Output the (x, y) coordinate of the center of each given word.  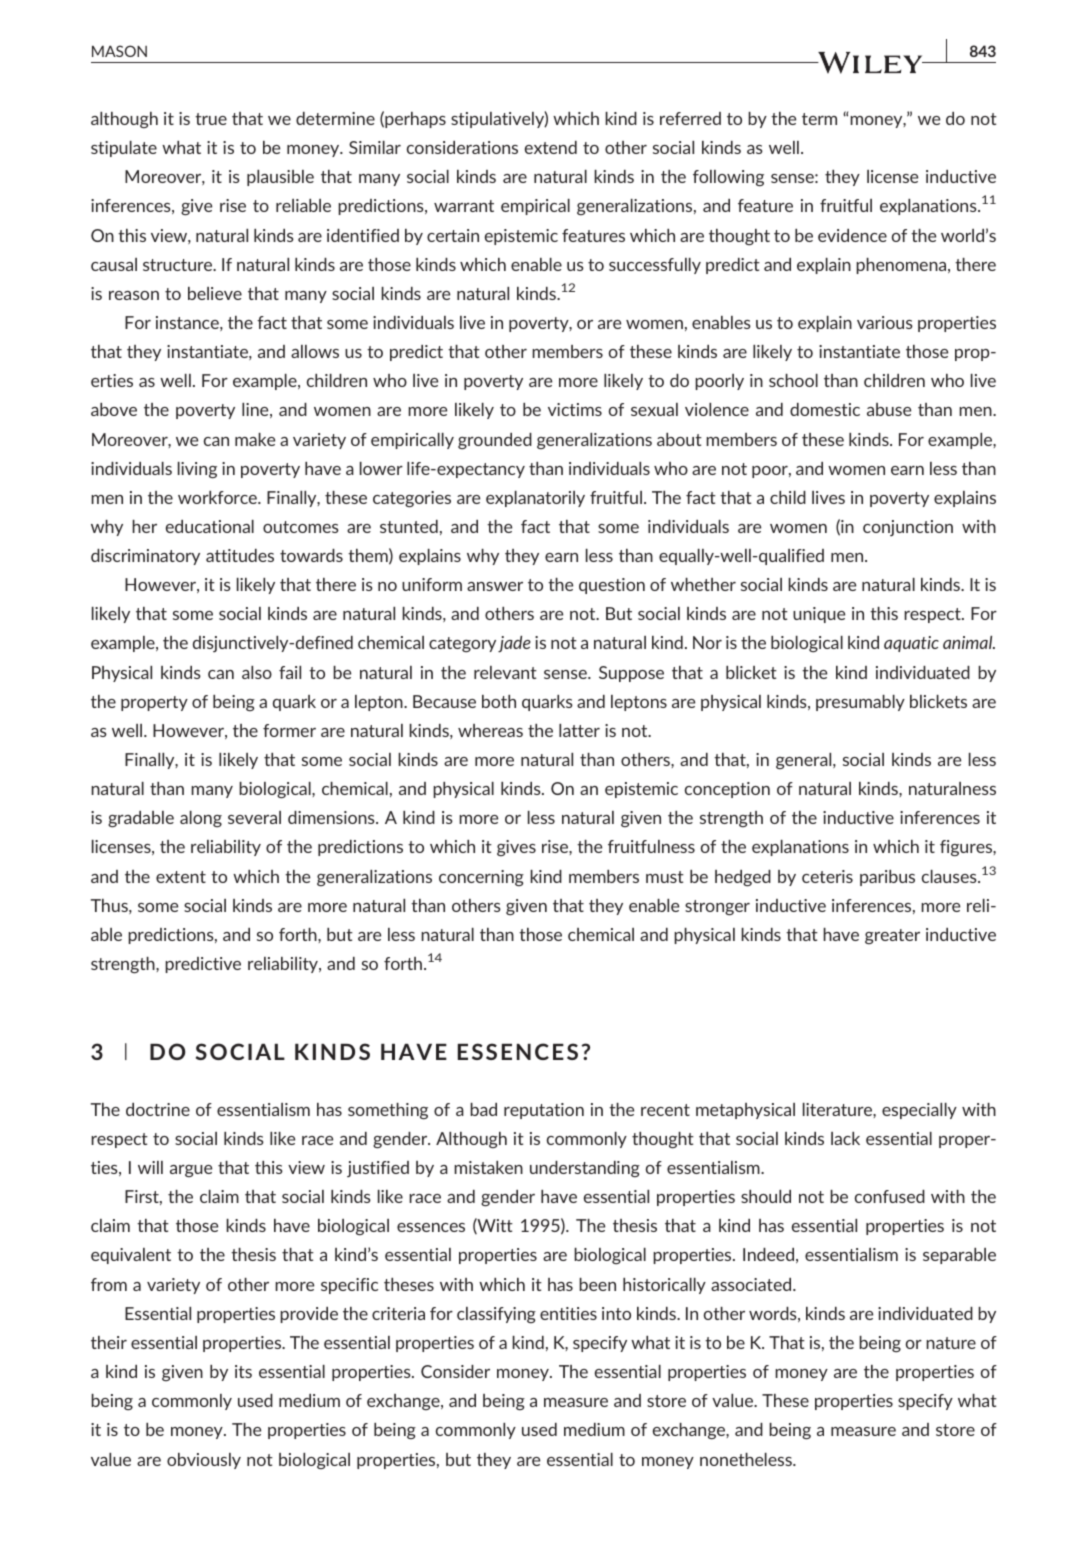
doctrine (158, 1109)
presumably (860, 703)
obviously (204, 1461)
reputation (544, 1111)
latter (579, 730)
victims (575, 409)
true (211, 119)
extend (550, 147)
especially (919, 1111)
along (201, 819)
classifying (496, 1315)
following (728, 178)
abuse (889, 409)
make (255, 439)
